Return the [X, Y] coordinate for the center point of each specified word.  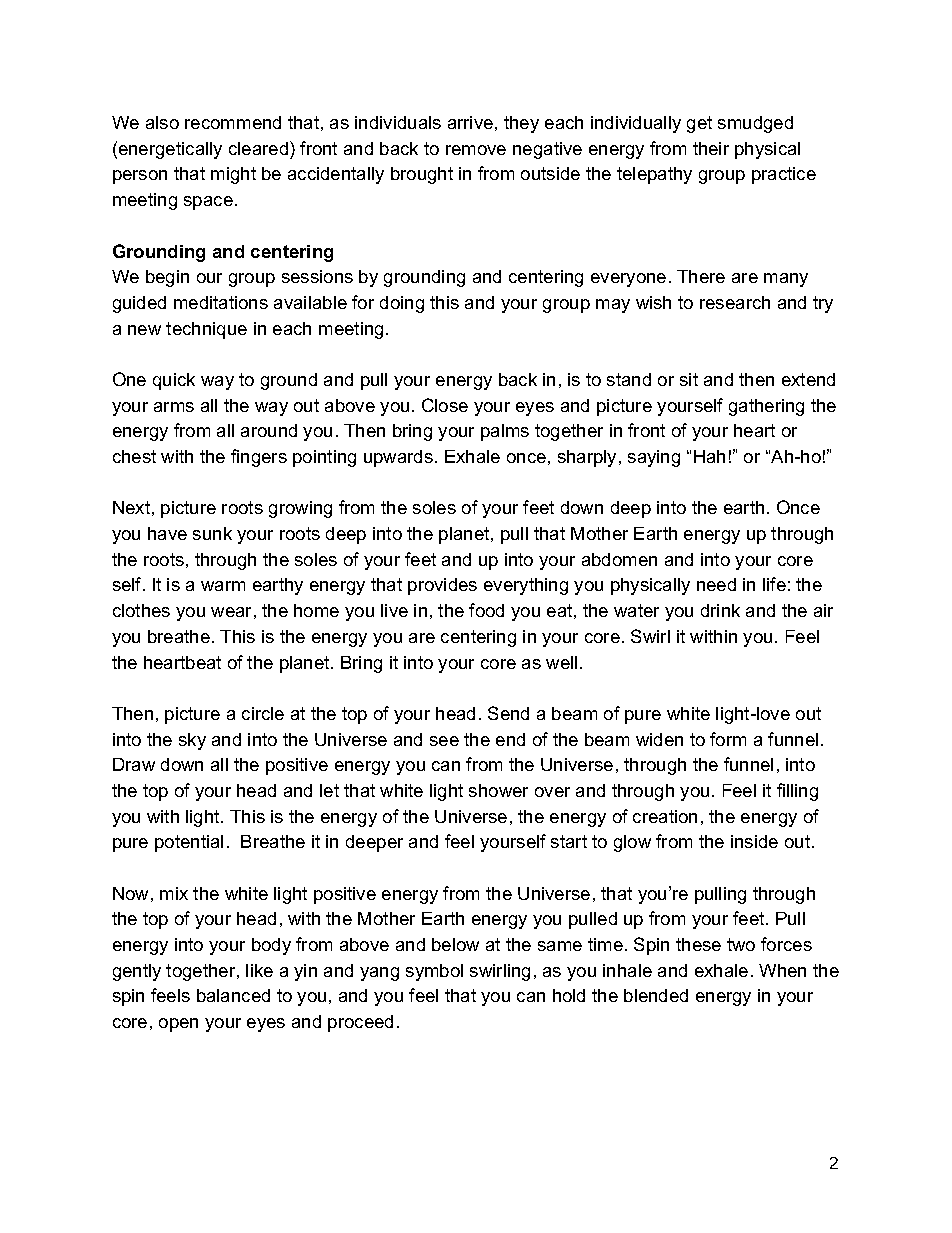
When [782, 970]
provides [442, 586]
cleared [258, 148]
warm [223, 586]
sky [192, 741]
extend [808, 379]
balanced [233, 995]
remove [476, 150]
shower [498, 790]
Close [445, 405]
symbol [434, 972]
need [716, 584]
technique [206, 330]
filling [797, 792]
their [711, 148]
